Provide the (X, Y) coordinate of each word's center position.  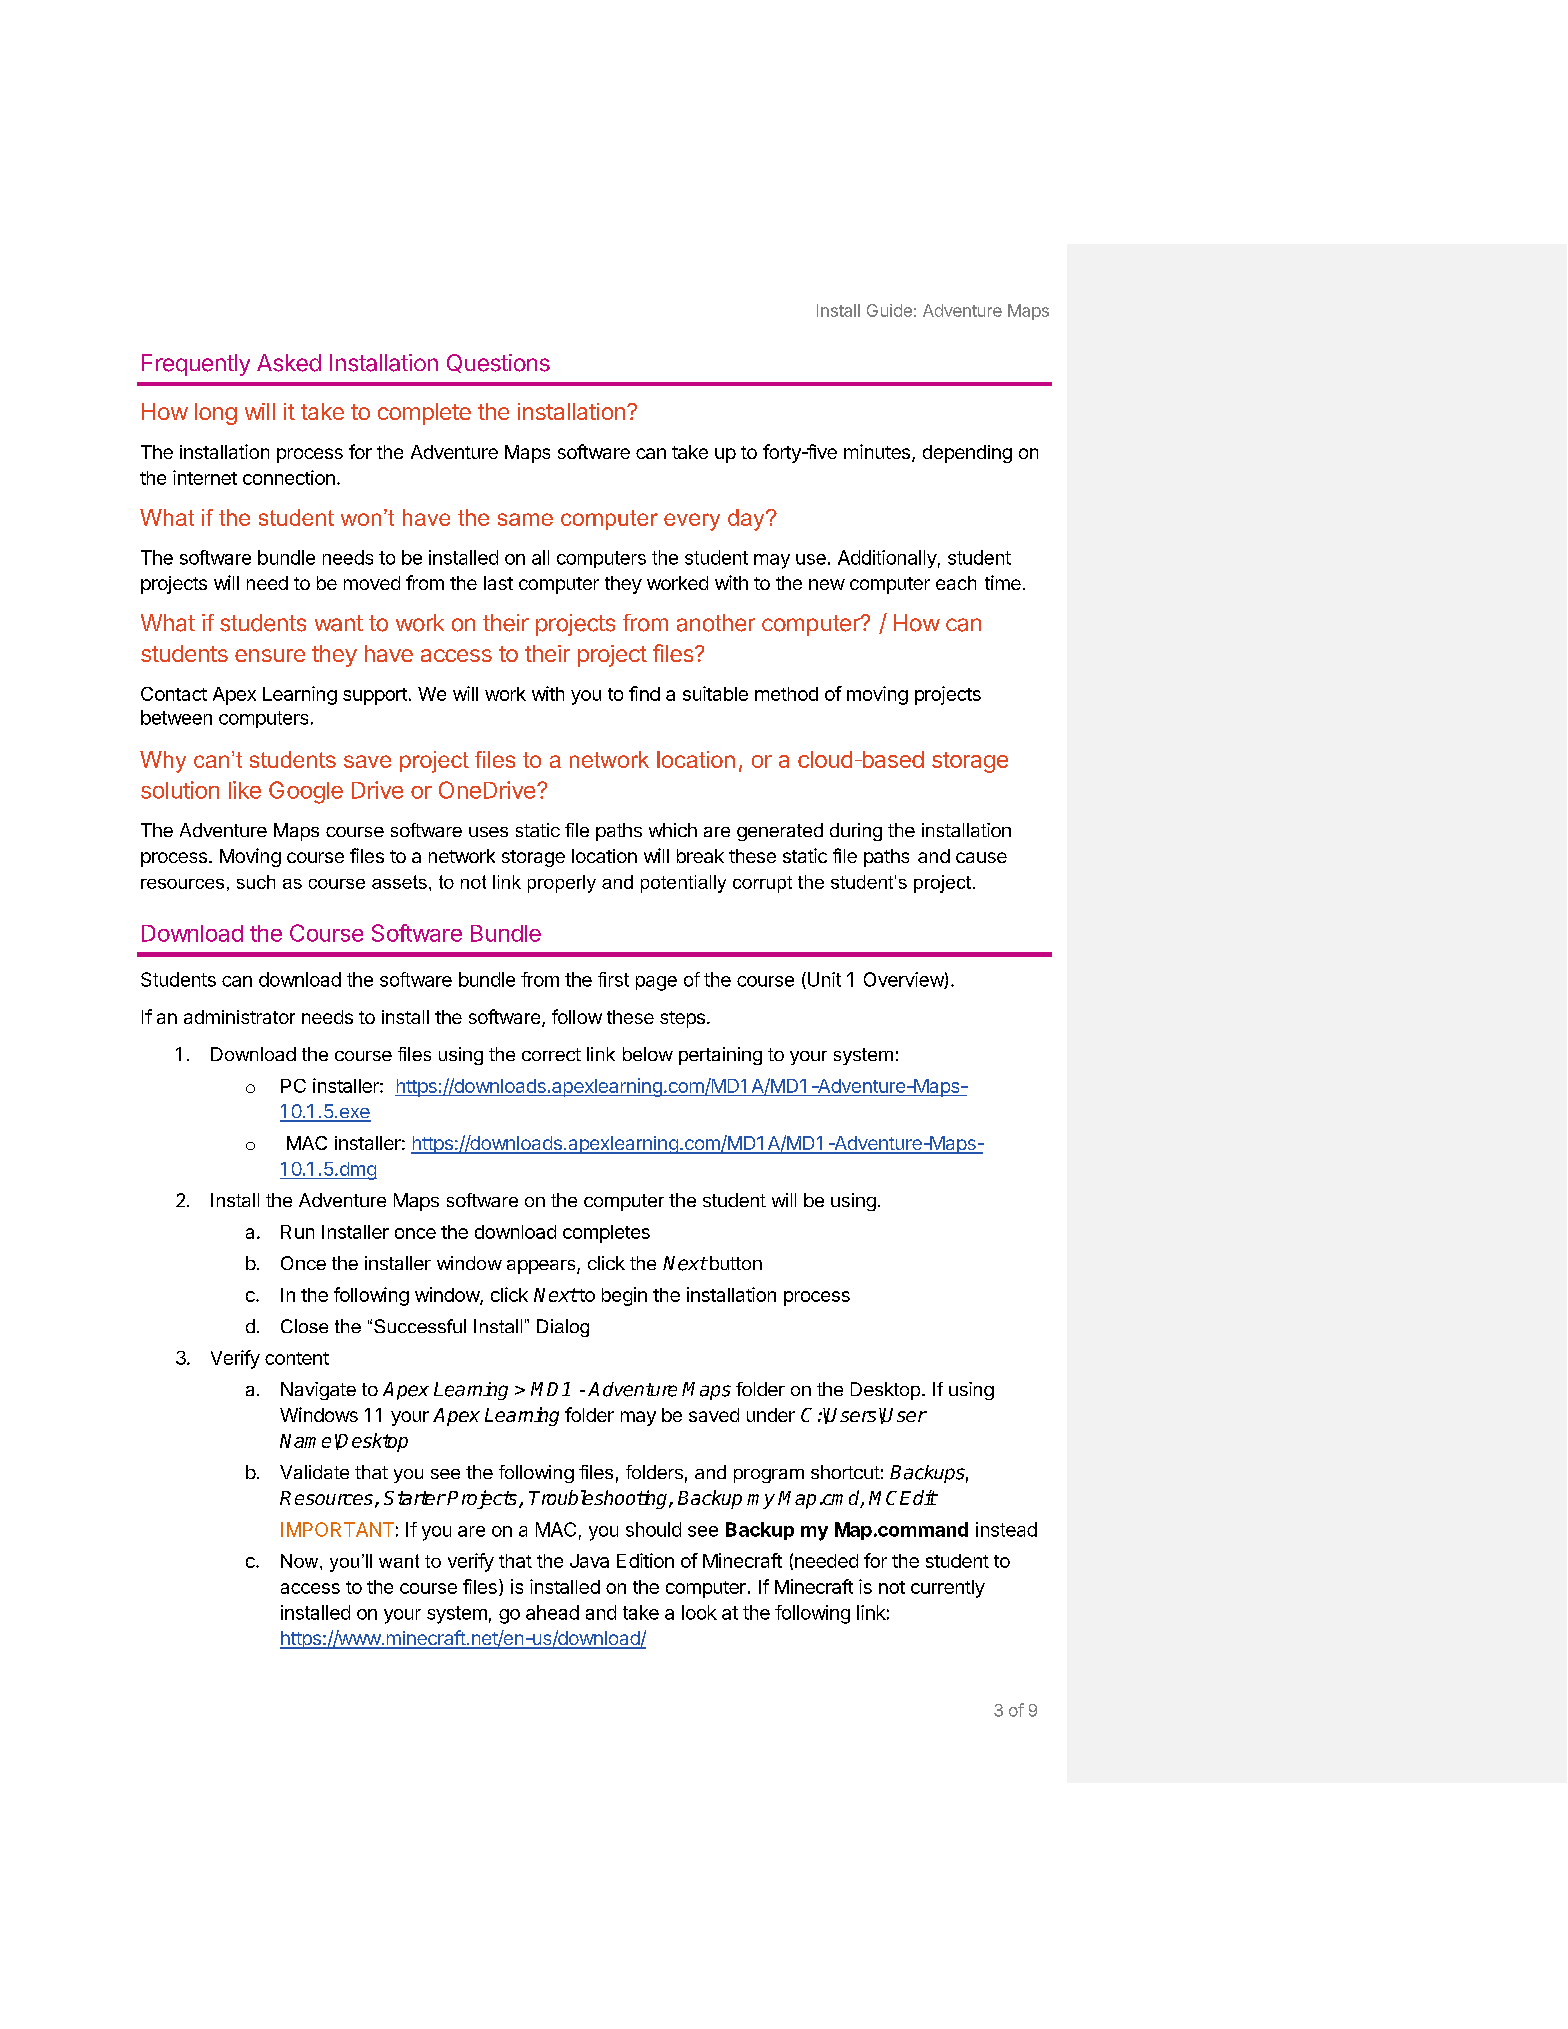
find (644, 693)
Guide (889, 310)
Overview (904, 980)
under (771, 1415)
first (613, 979)
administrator (239, 1017)
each (956, 583)
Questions (498, 363)
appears (542, 1267)
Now (301, 1561)
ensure (270, 655)
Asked (289, 363)
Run (297, 1232)
